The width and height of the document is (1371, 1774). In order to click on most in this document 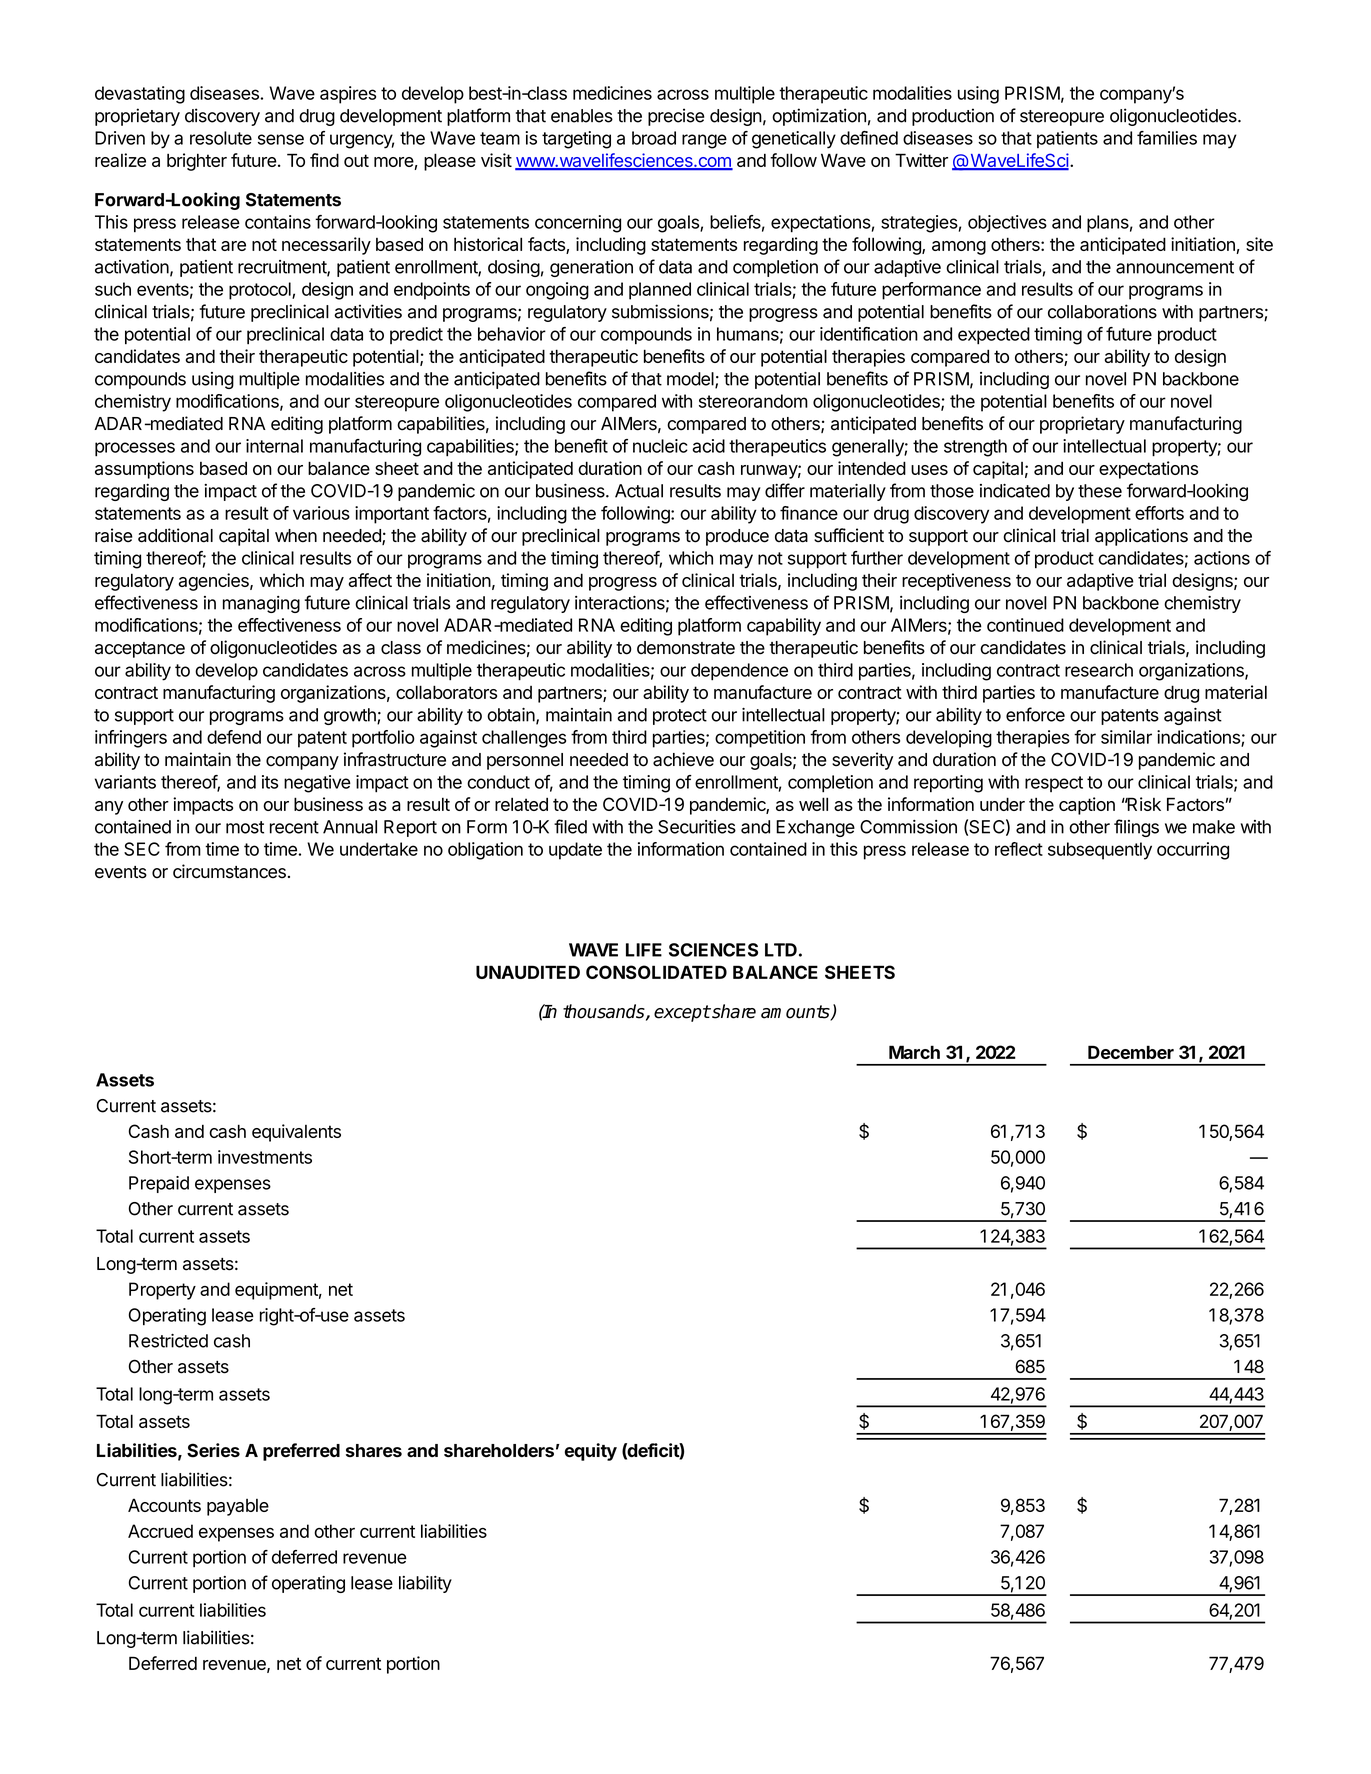, I will do `click(245, 827)`.
